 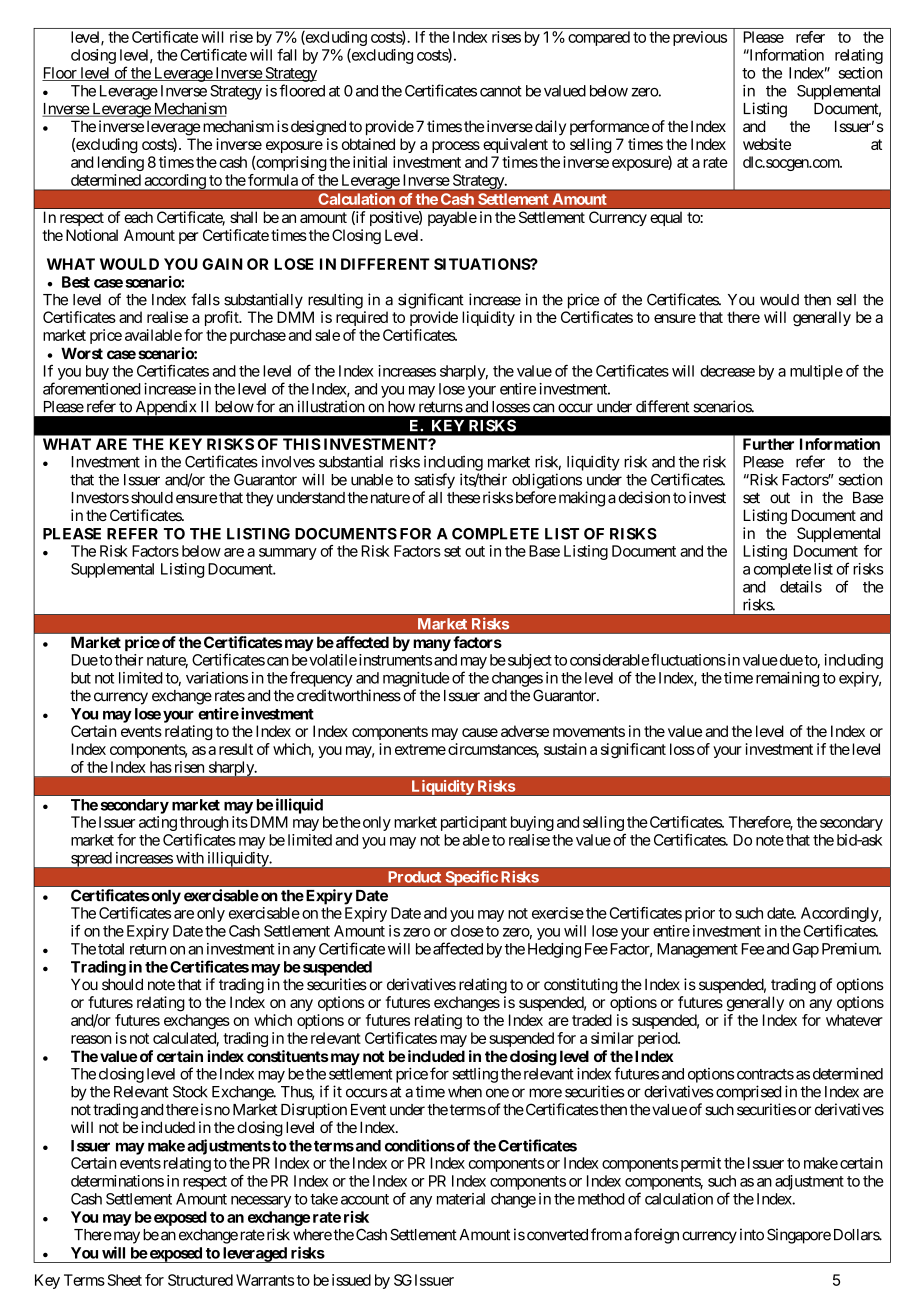 What do you see at coordinates (414, 877) in the screenshot?
I see `Product` at bounding box center [414, 877].
